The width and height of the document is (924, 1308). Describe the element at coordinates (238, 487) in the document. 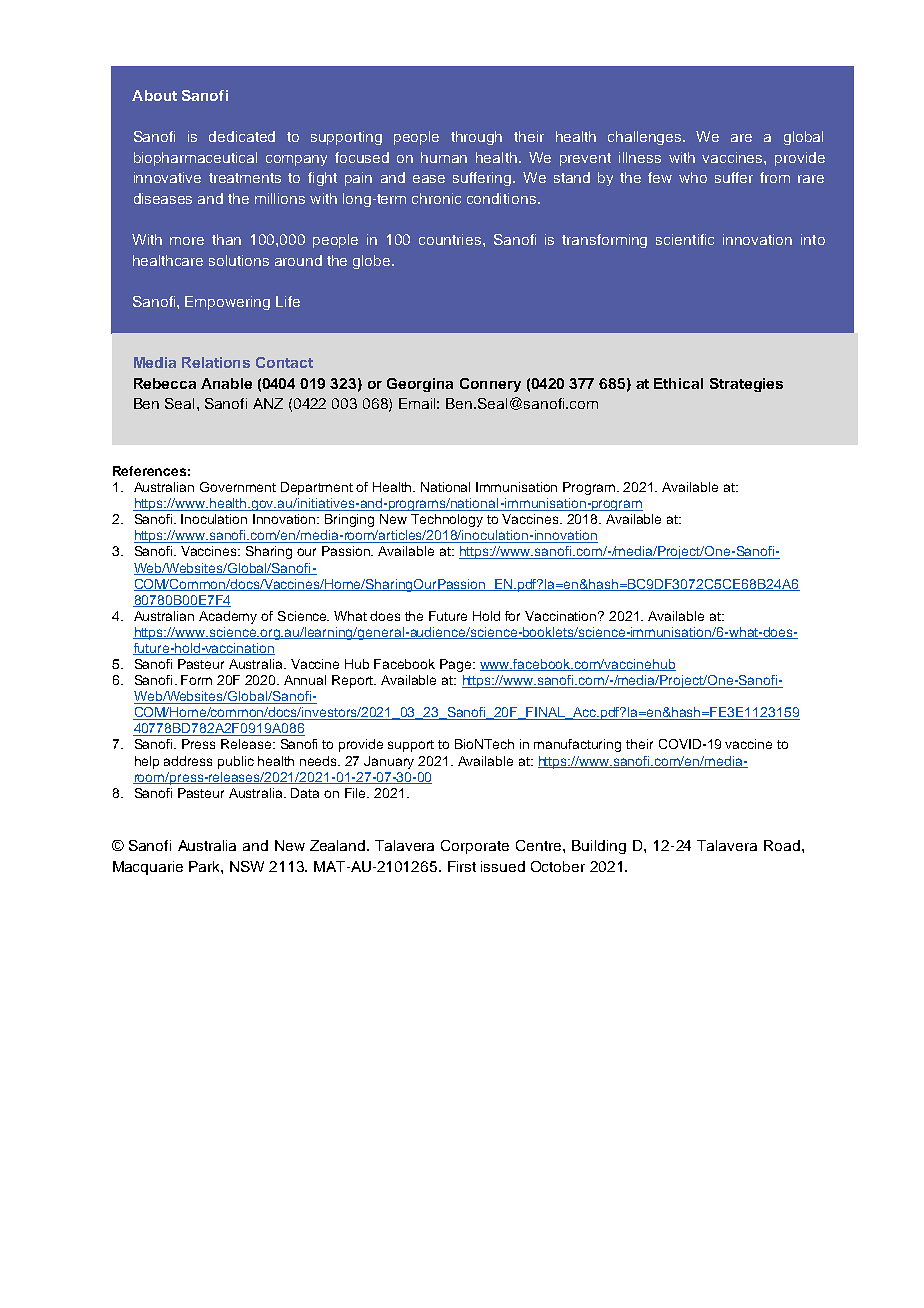

I see `Government` at that location.
